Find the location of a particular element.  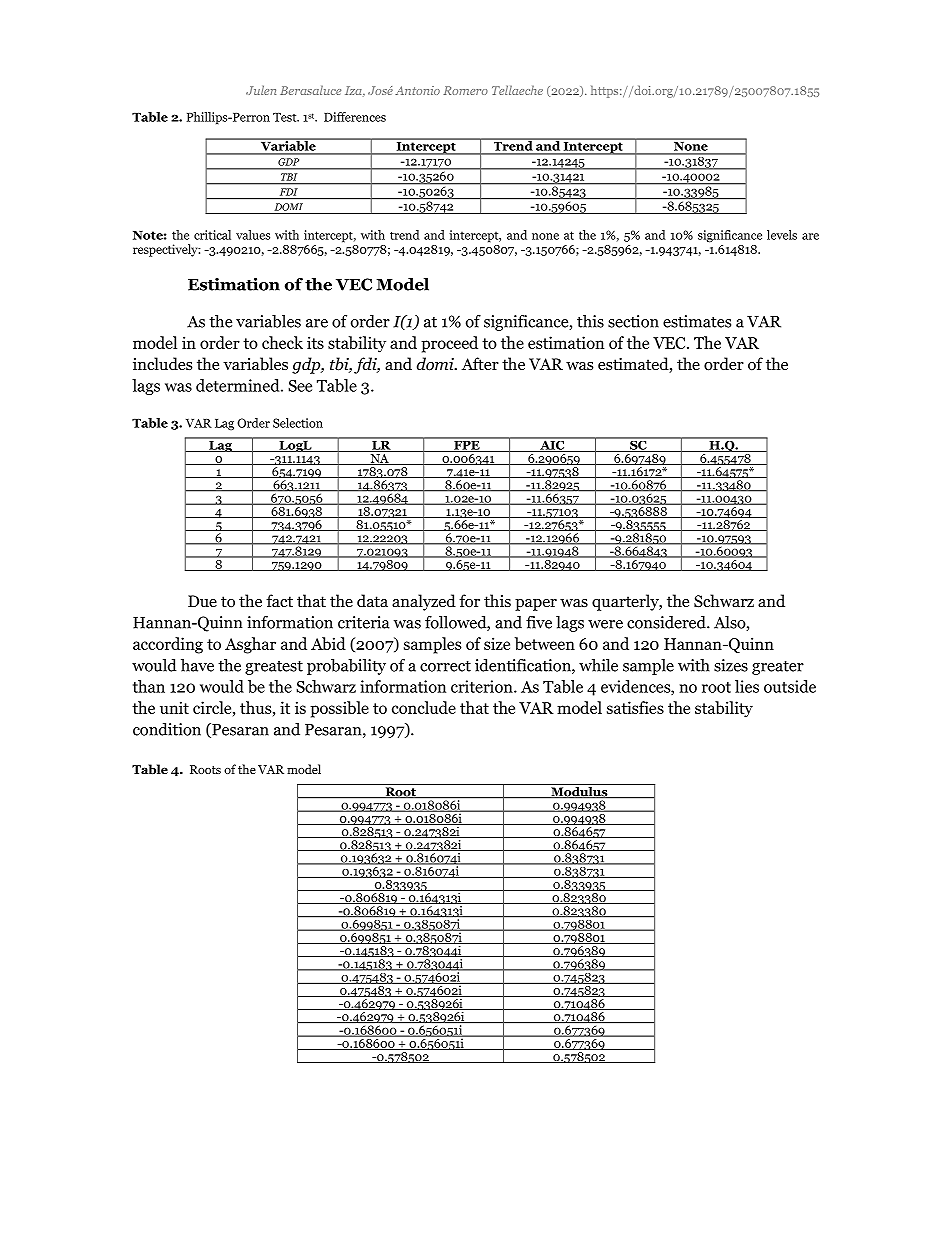

Selection is located at coordinates (298, 423).
